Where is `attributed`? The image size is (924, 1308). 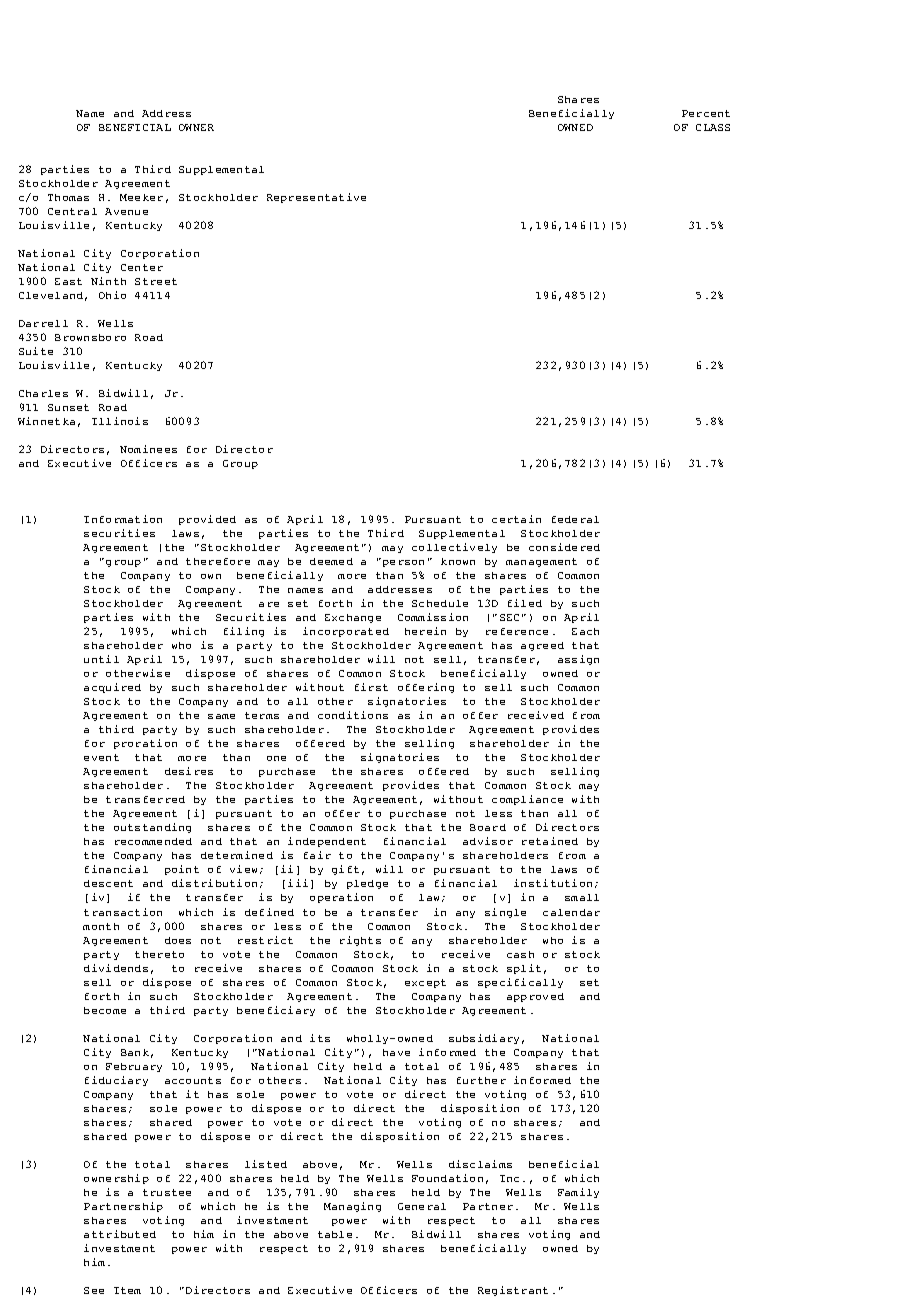 attributed is located at coordinates (120, 1234).
